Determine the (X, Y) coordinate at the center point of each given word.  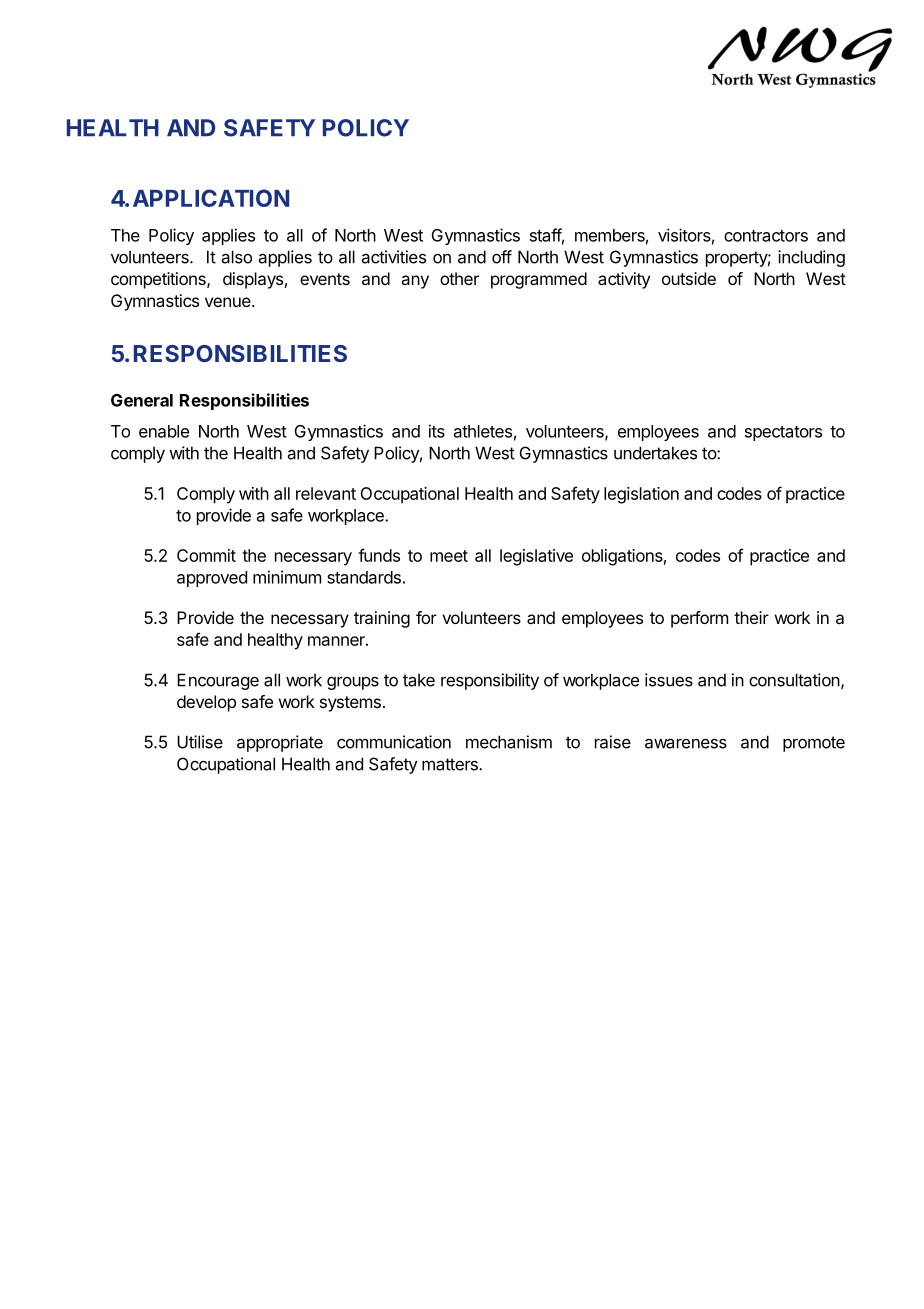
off (502, 257)
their (751, 617)
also (237, 257)
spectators (783, 433)
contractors (766, 236)
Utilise (200, 742)
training (382, 619)
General (142, 400)
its (437, 431)
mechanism (509, 742)
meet (449, 556)
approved (212, 579)
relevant (326, 493)
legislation (641, 495)
